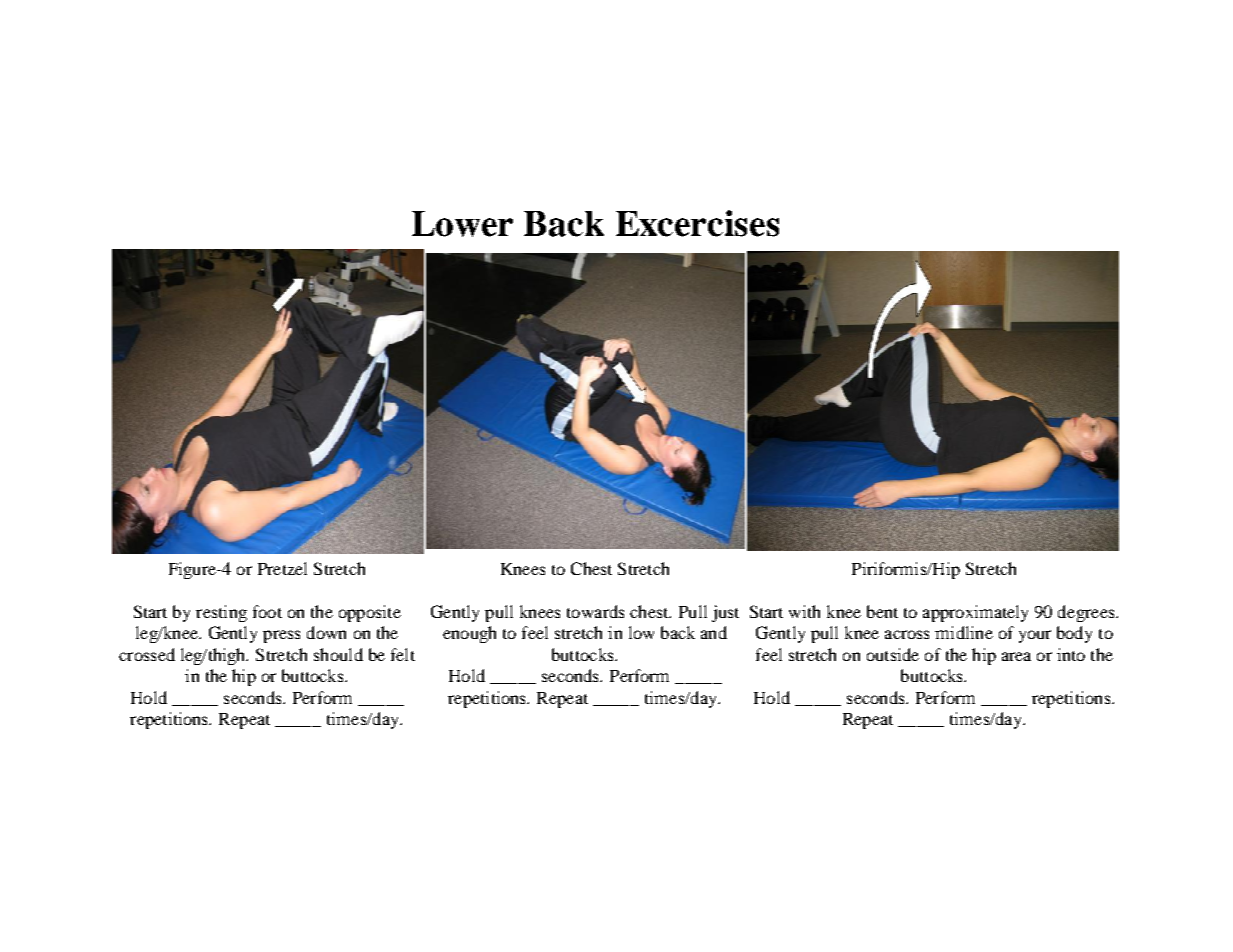 The image size is (1233, 952). Describe the element at coordinates (221, 613) in the image. I see `resting` at that location.
